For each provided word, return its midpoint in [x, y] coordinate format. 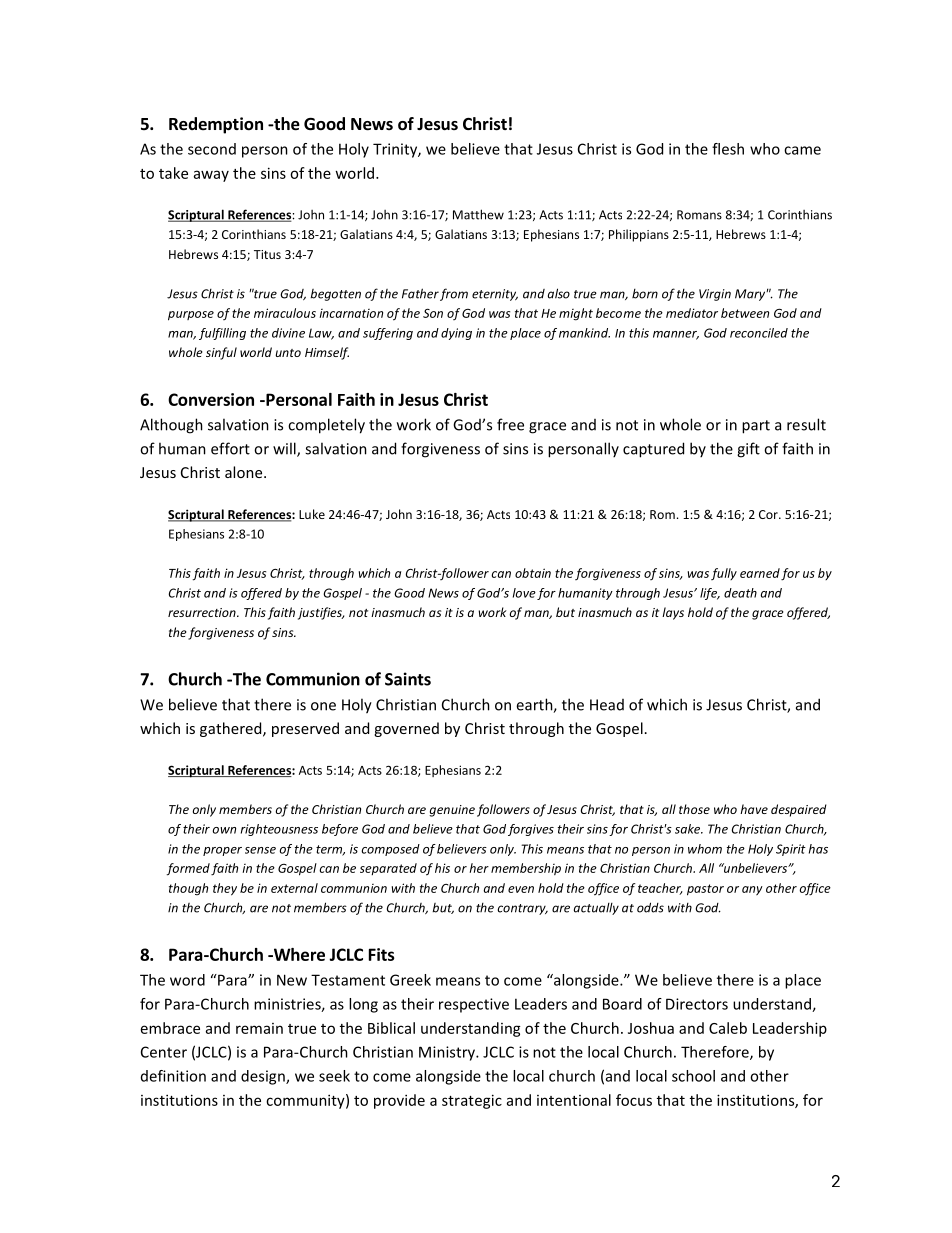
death [740, 593]
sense [260, 850]
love [524, 593]
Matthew [478, 214]
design [264, 1077]
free [510, 424]
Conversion [211, 399]
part [756, 427]
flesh [728, 149]
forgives [531, 830]
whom [705, 849]
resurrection [203, 612]
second [212, 149]
